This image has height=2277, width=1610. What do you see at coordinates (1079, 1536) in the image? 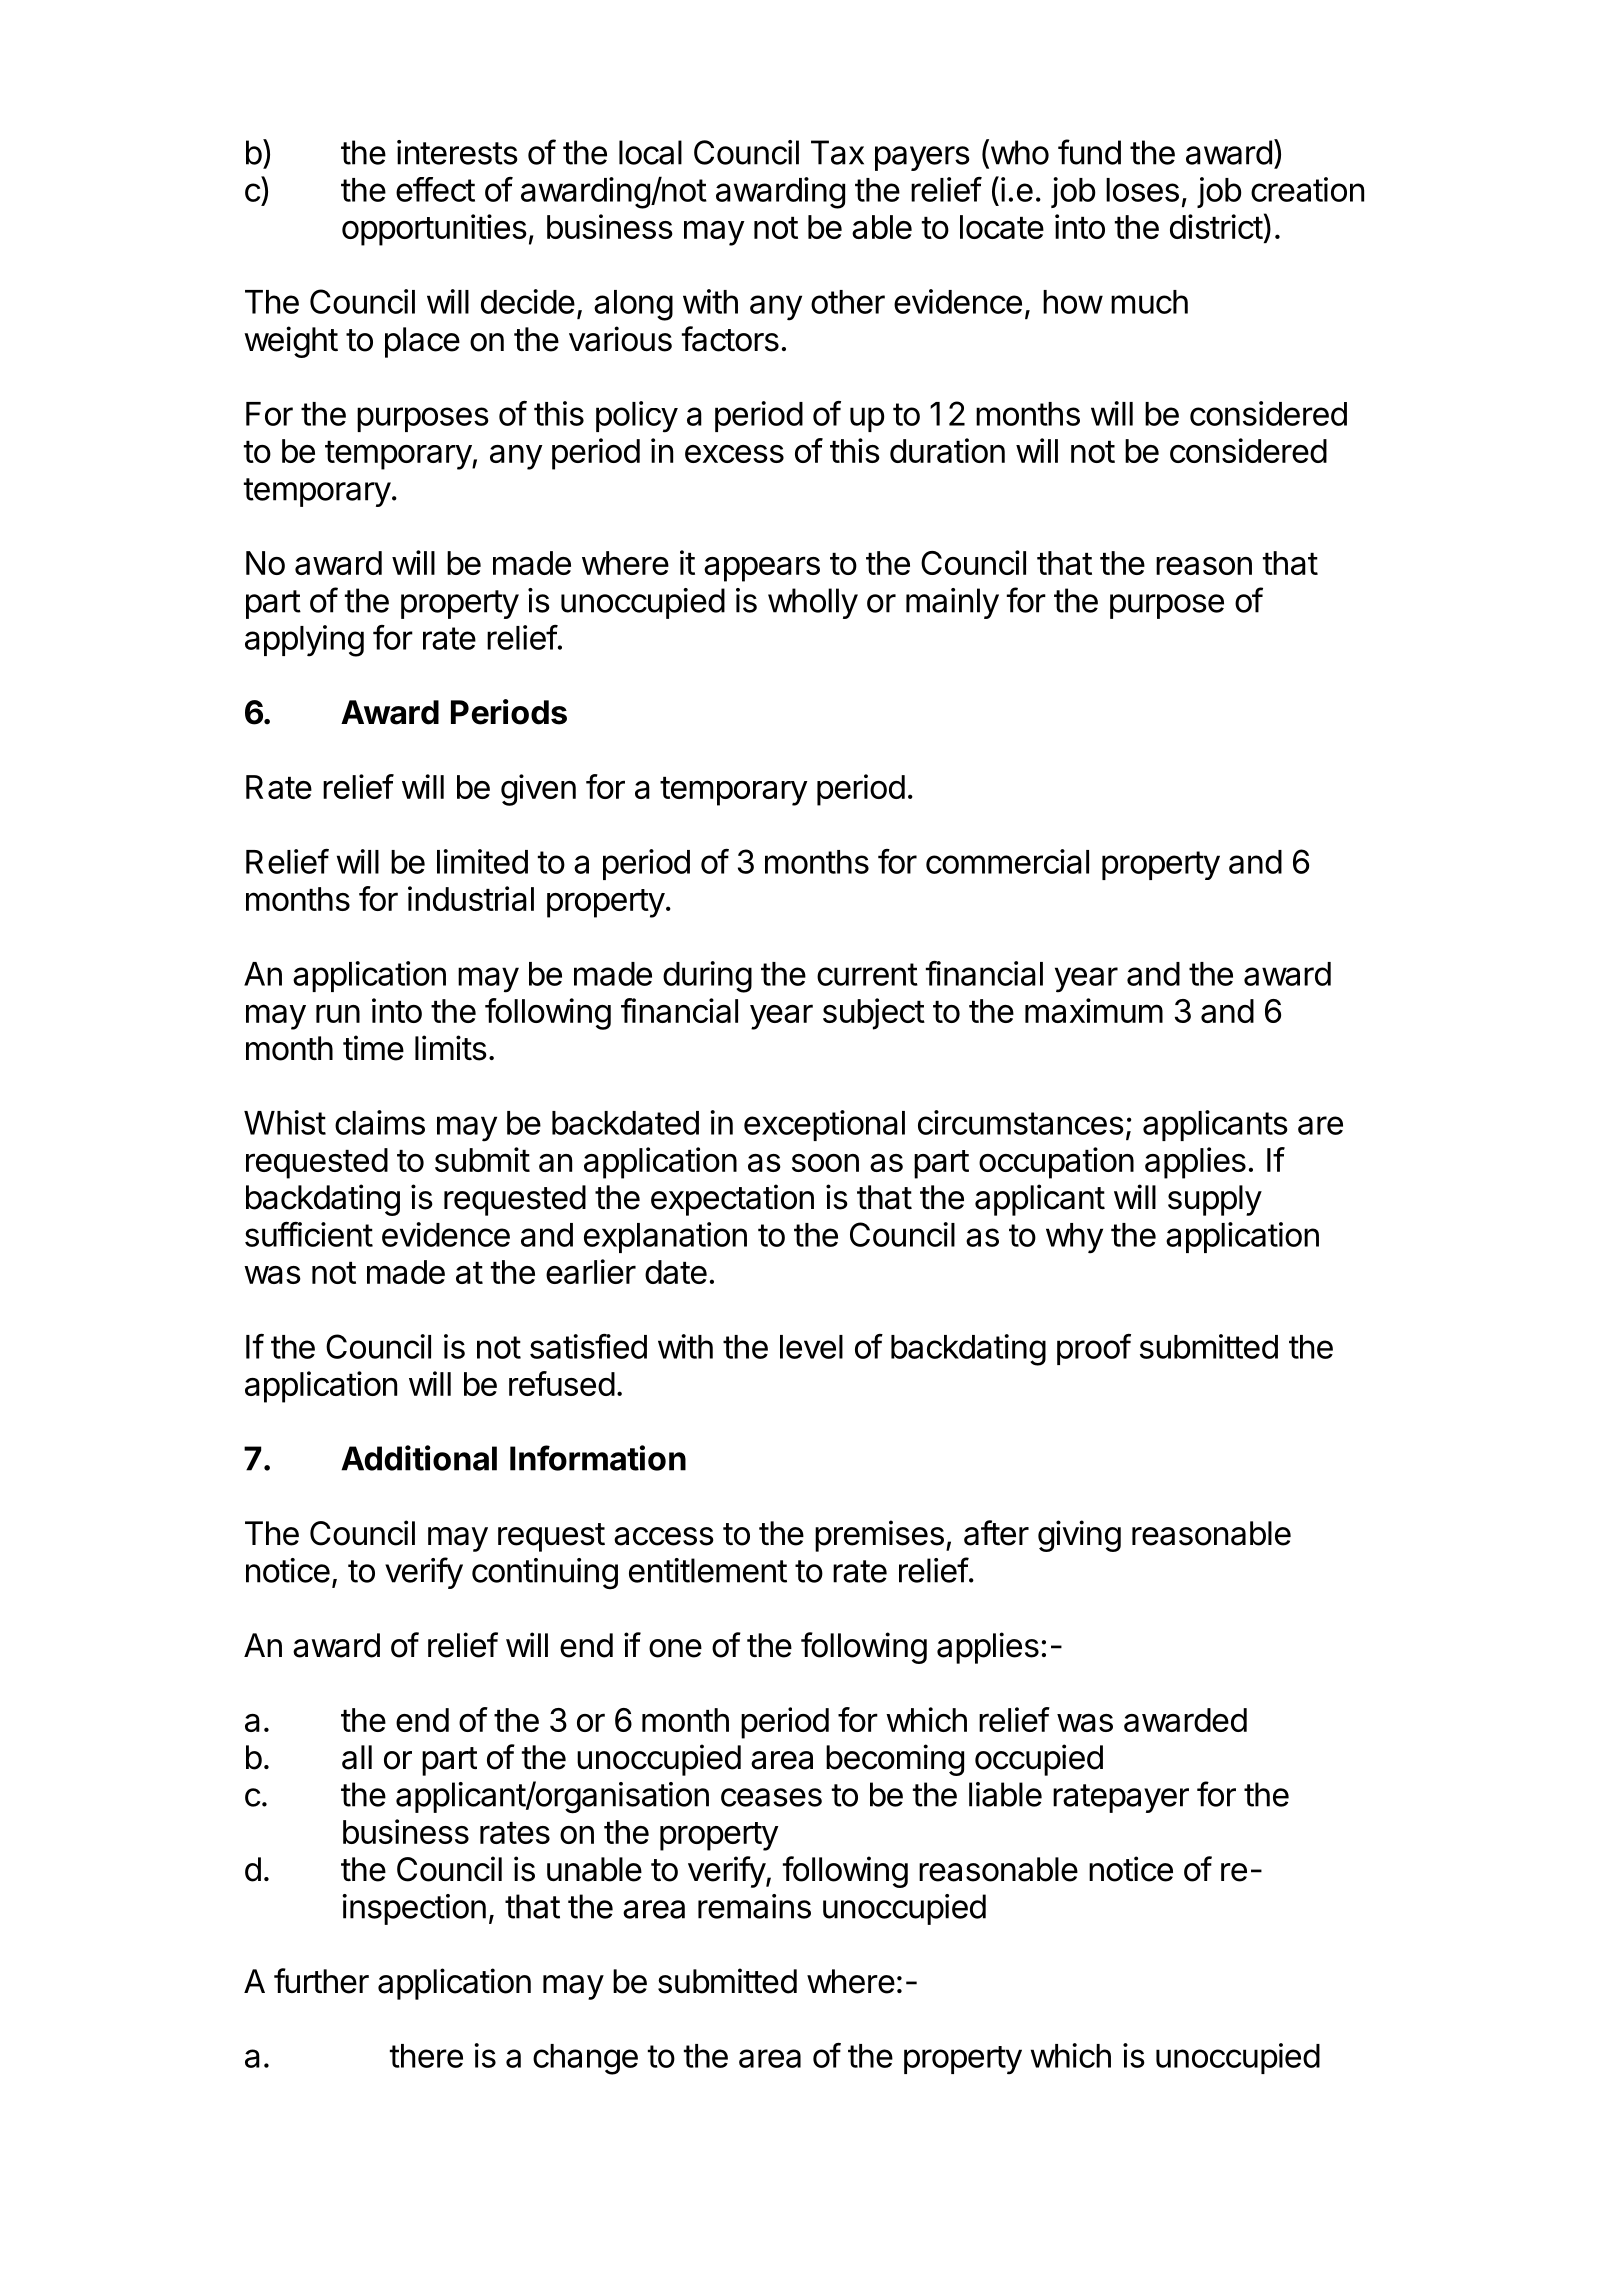
I see `giving` at bounding box center [1079, 1536].
